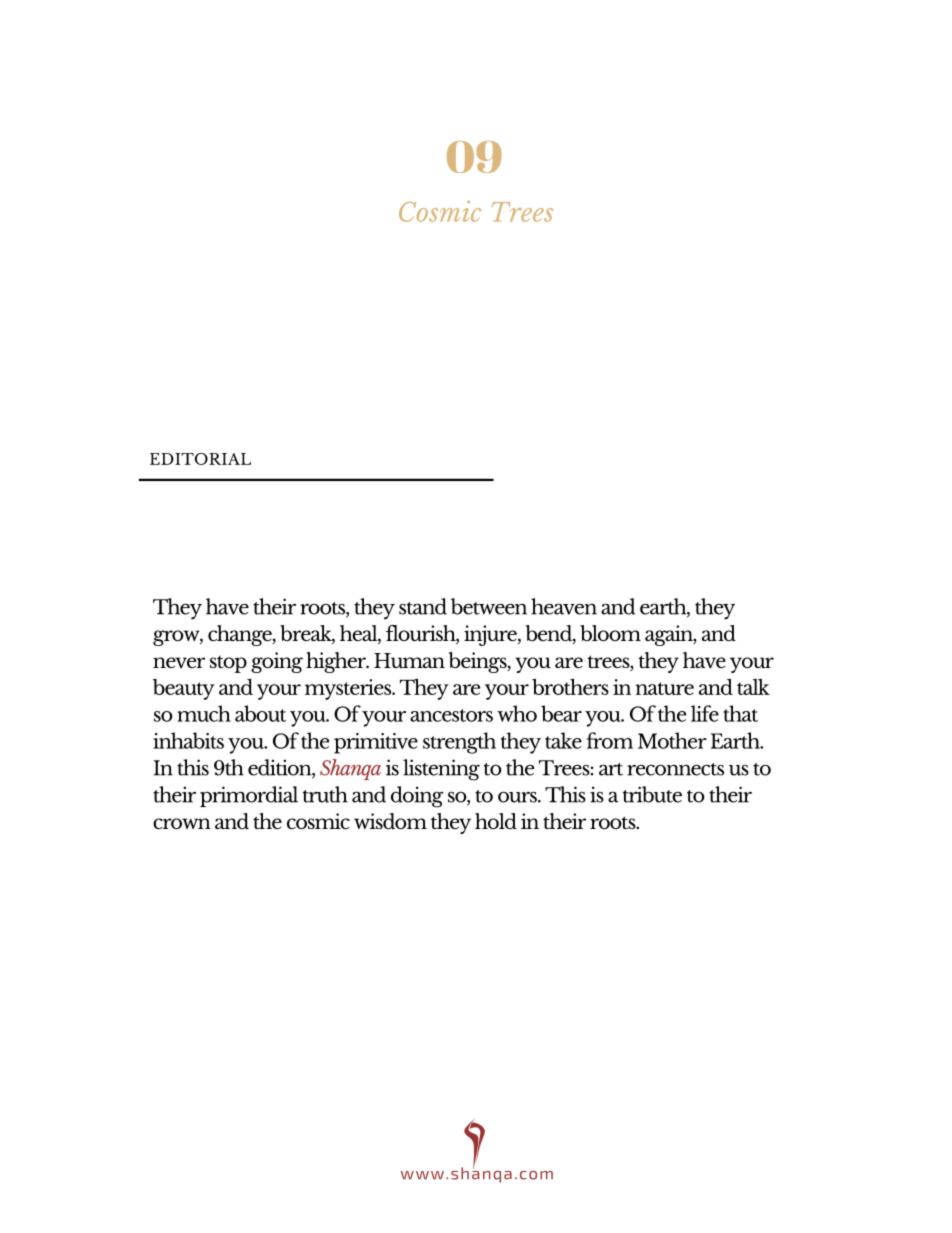 Image resolution: width=952 pixels, height=1233 pixels. What do you see at coordinates (451, 715) in the image?
I see `ancestors` at bounding box center [451, 715].
